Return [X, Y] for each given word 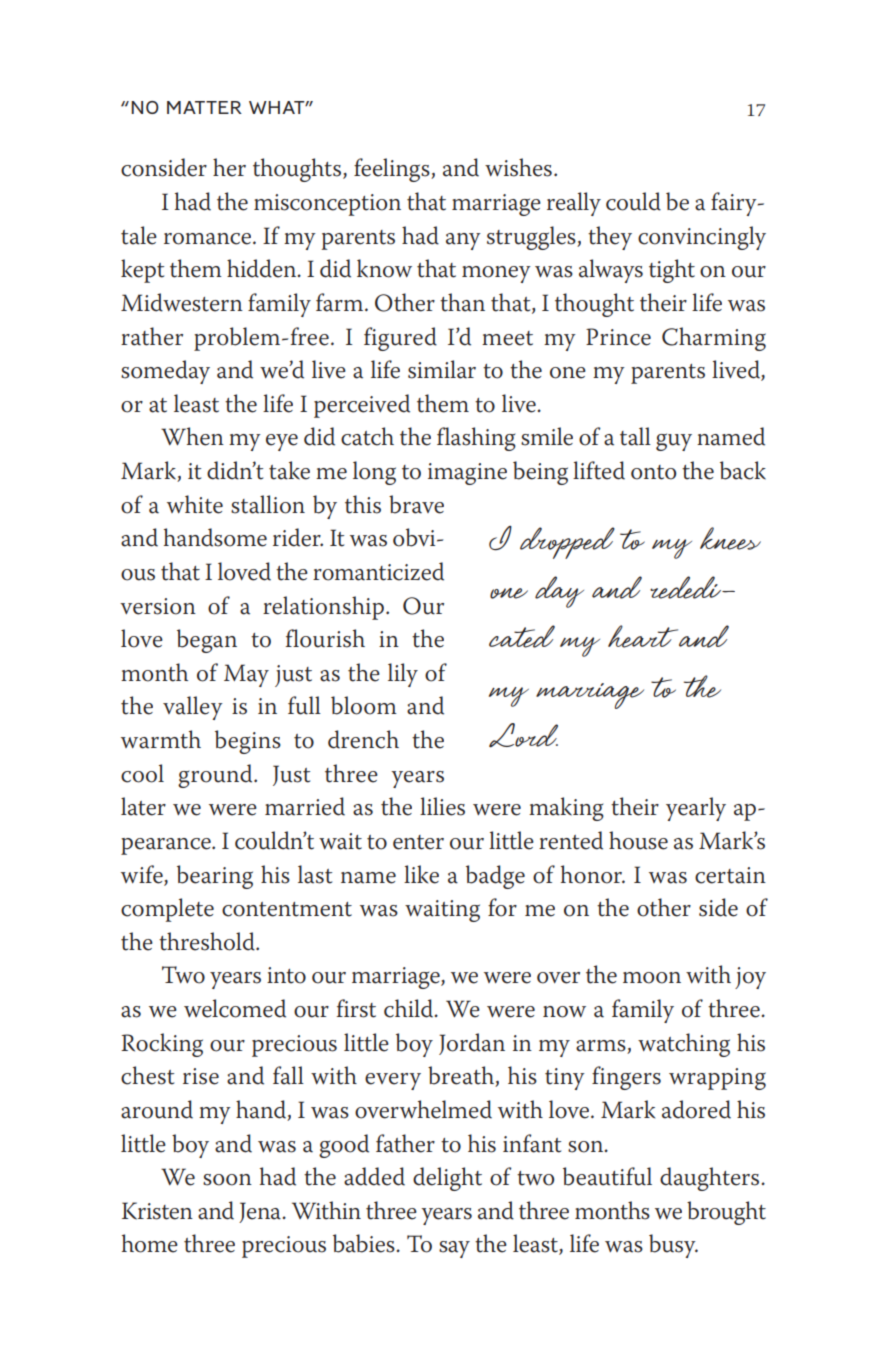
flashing [476, 439]
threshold [208, 941]
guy [674, 442]
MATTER [204, 107]
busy [673, 1246]
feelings [393, 170]
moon [652, 978]
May [246, 675]
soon [227, 1180]
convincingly [702, 238]
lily [403, 675]
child [410, 1008]
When [192, 436]
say [454, 1249]
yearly [696, 809]
